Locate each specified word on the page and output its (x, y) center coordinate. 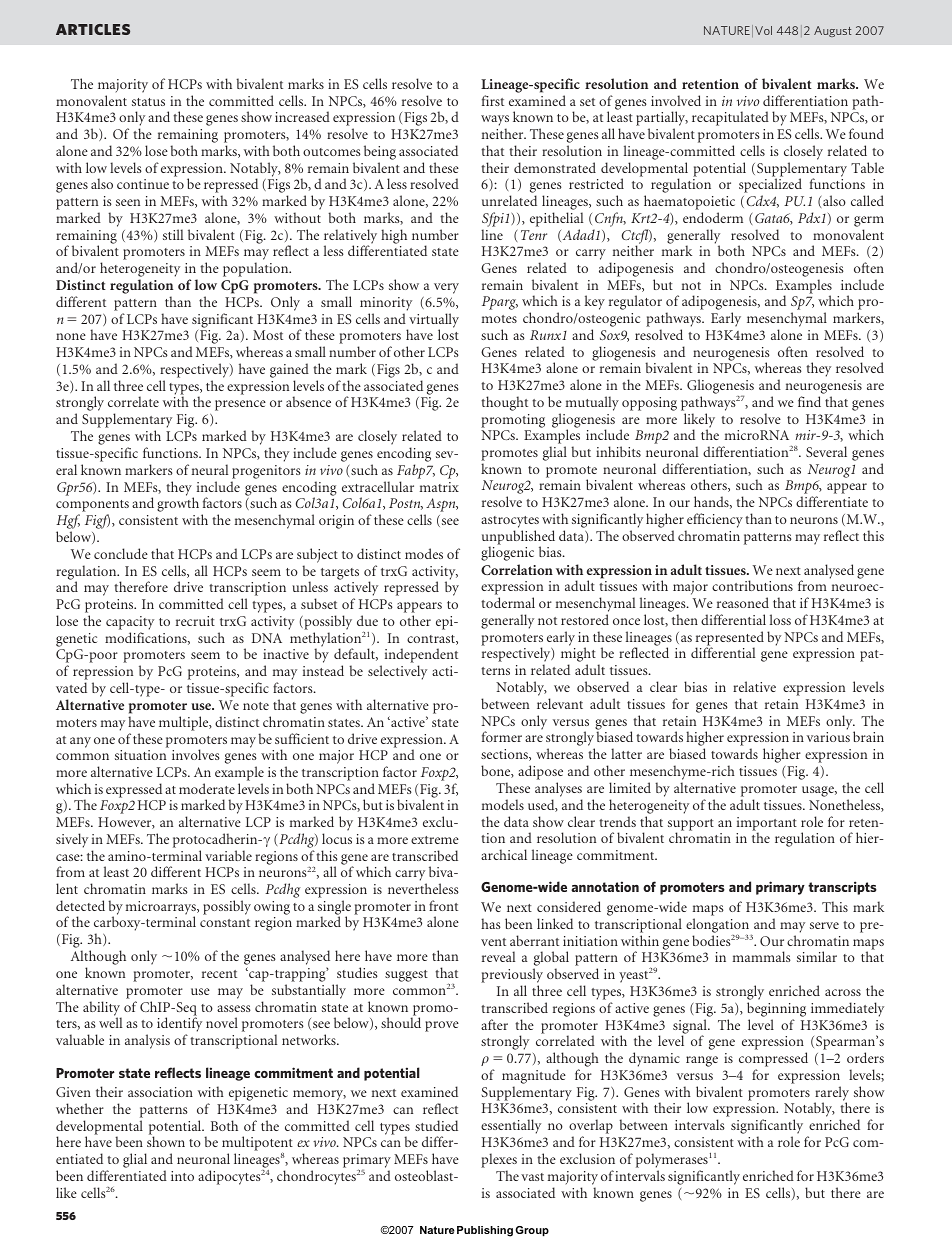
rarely (831, 1094)
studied (436, 1125)
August (832, 31)
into (182, 1176)
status (148, 102)
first (493, 100)
